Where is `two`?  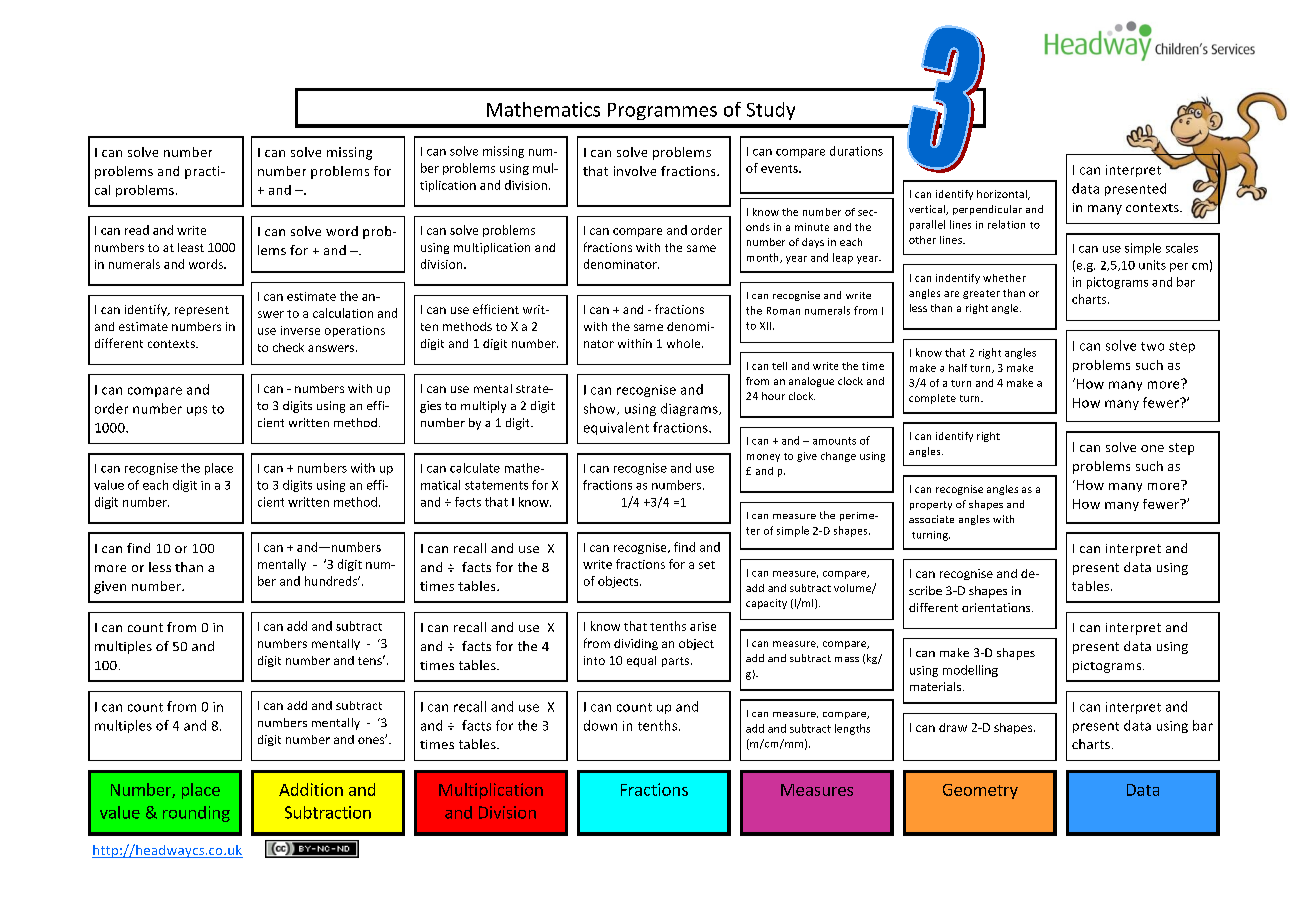
two is located at coordinates (1152, 346).
